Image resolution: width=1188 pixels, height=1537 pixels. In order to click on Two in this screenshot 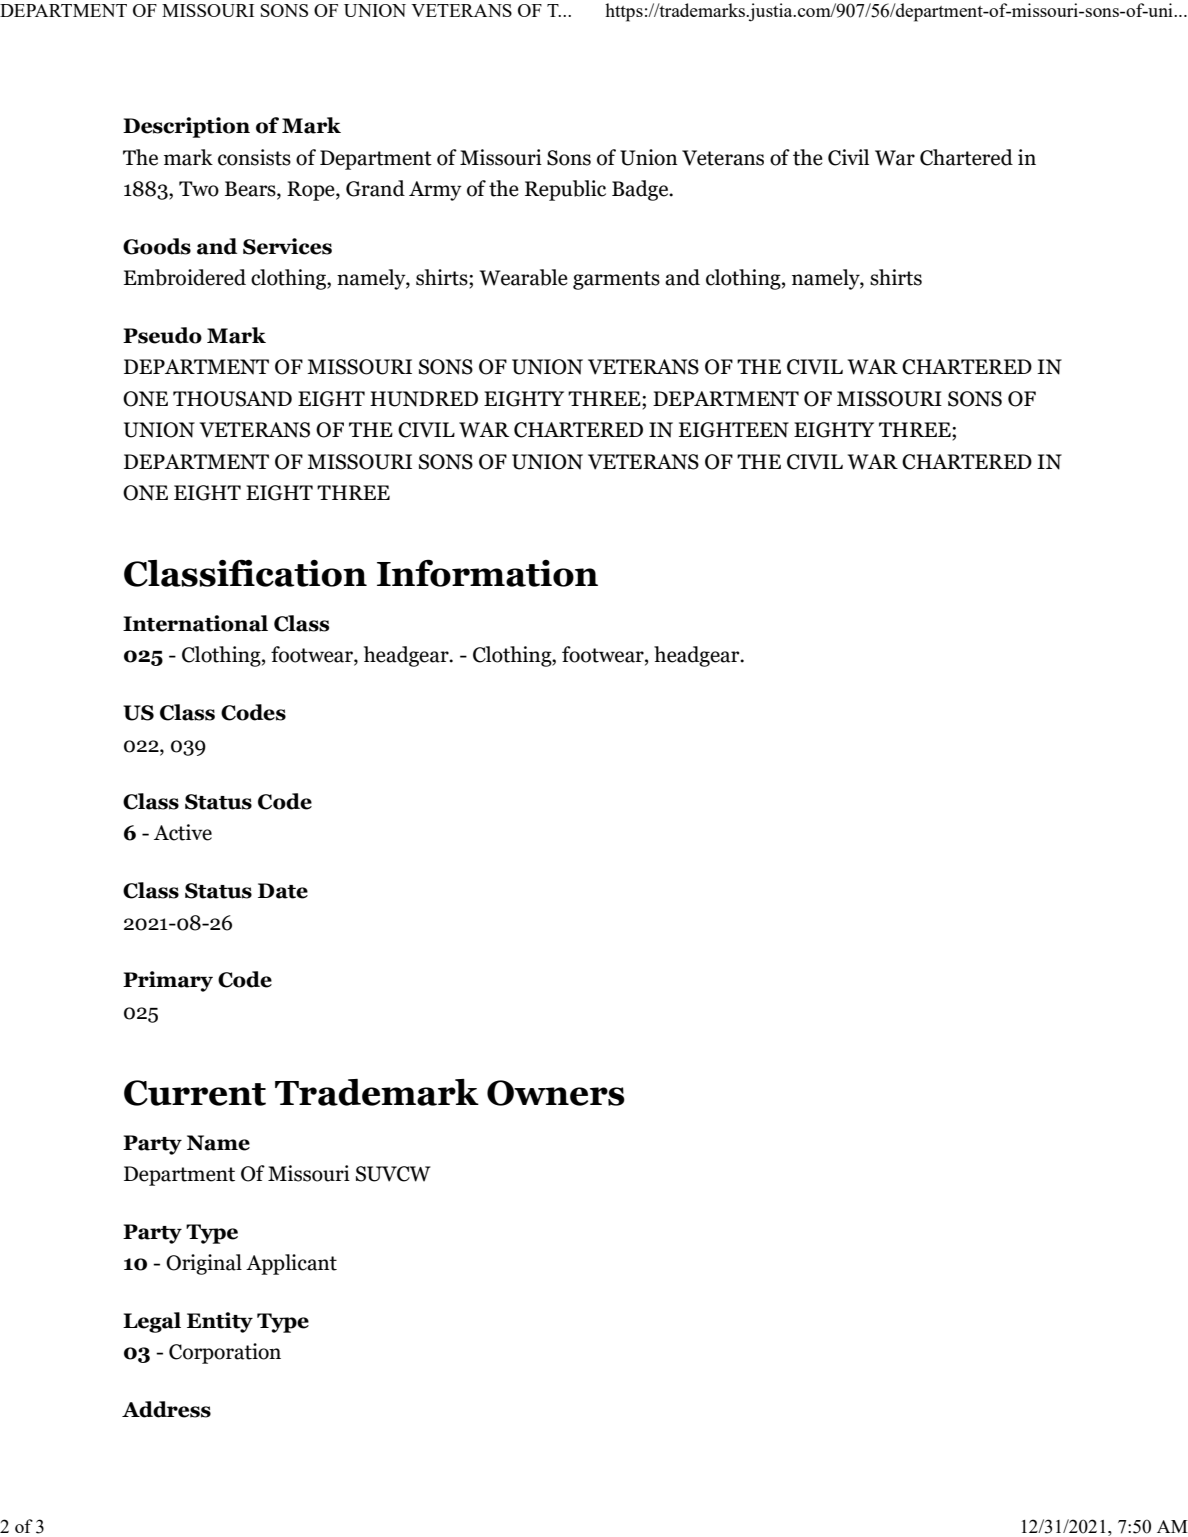, I will do `click(199, 189)`.
